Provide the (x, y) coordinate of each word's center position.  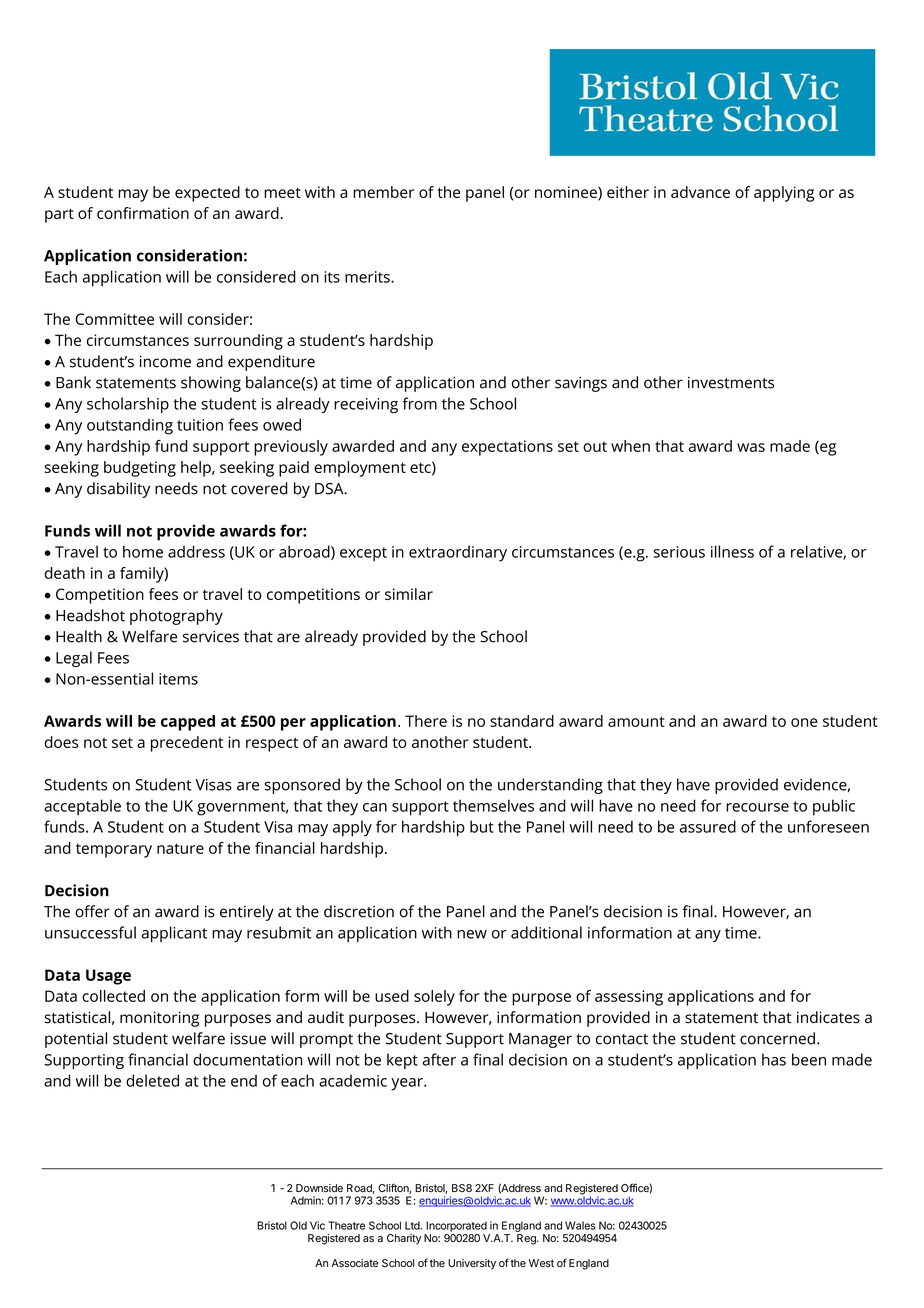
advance (700, 192)
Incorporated (456, 1226)
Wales (580, 1225)
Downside (319, 1188)
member (383, 192)
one (804, 722)
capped (188, 723)
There (426, 721)
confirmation (143, 213)
